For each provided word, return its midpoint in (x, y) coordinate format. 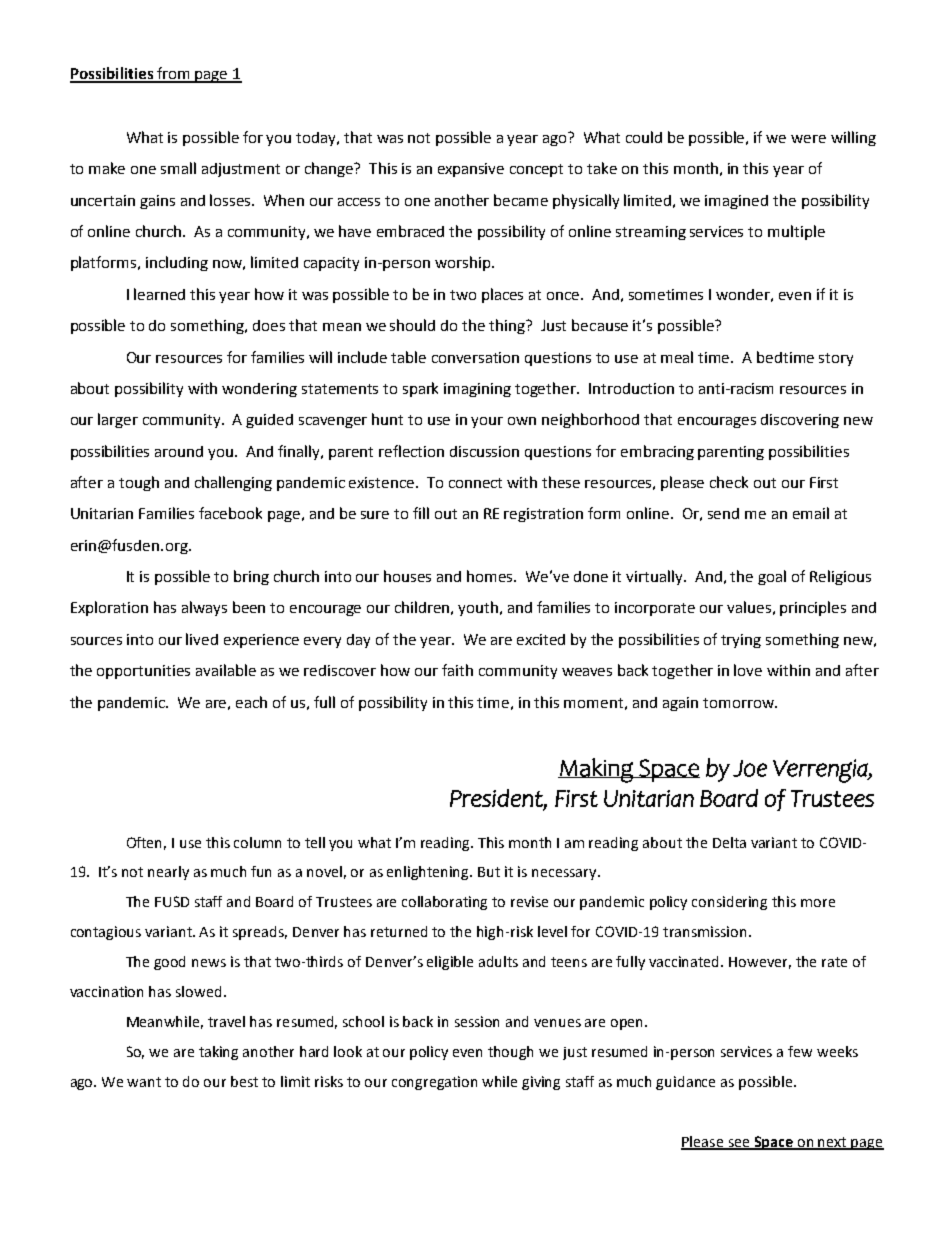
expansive (471, 170)
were (808, 139)
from (174, 74)
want (144, 1082)
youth (479, 608)
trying (741, 641)
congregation (434, 1083)
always (204, 608)
